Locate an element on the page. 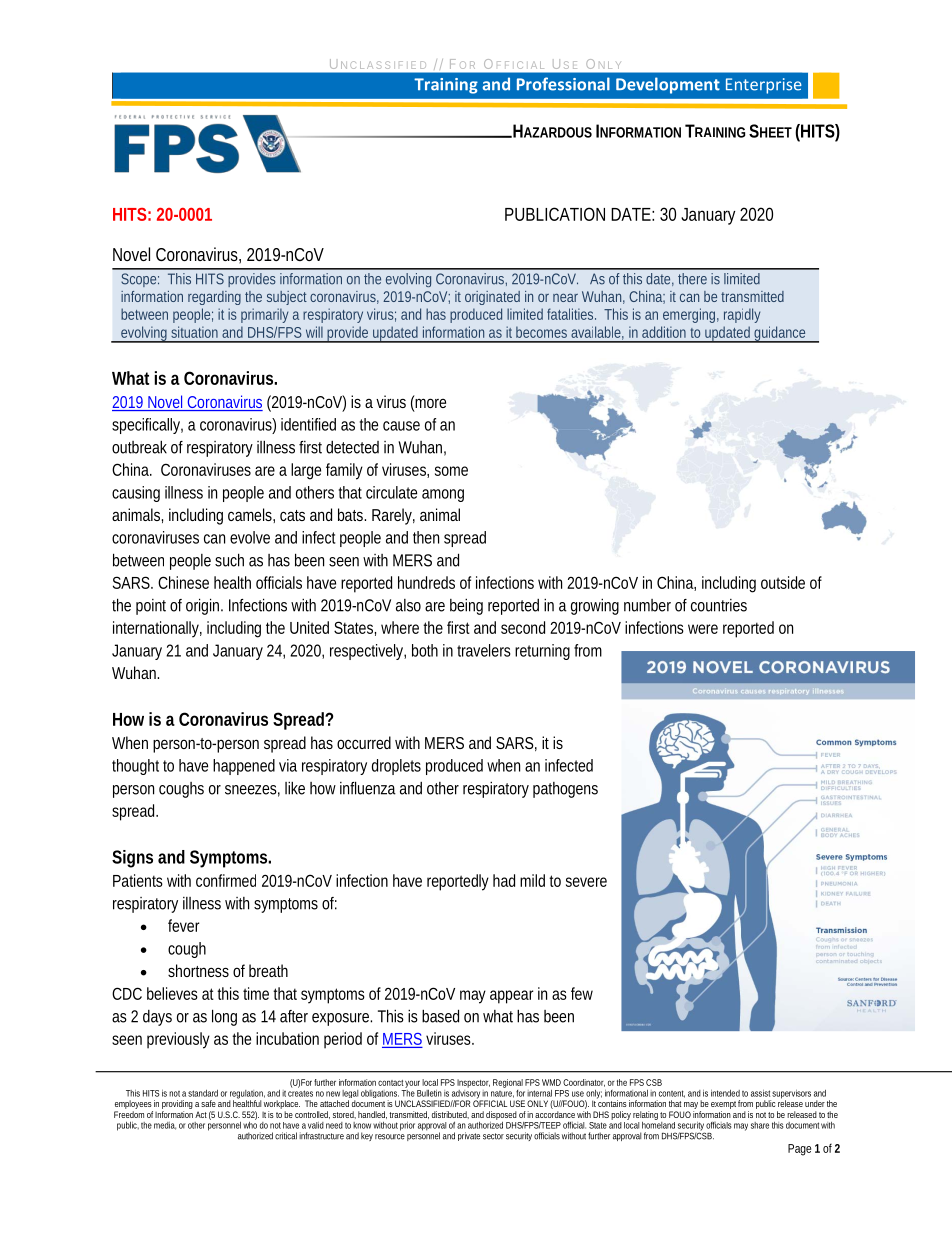 This page has width=952, height=1233. had is located at coordinates (504, 880).
